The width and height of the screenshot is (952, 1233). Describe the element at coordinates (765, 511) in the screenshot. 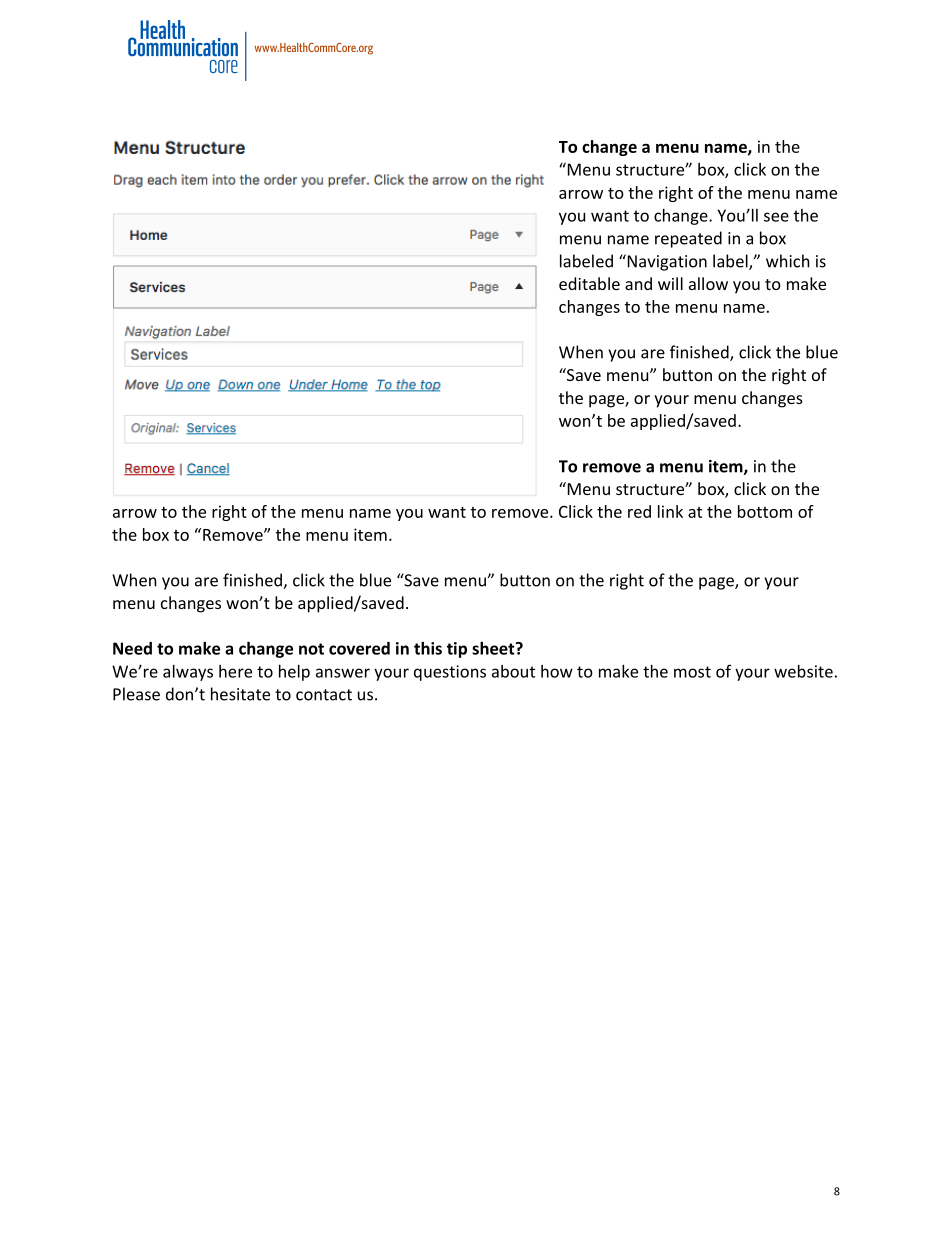

I see `bottom` at that location.
